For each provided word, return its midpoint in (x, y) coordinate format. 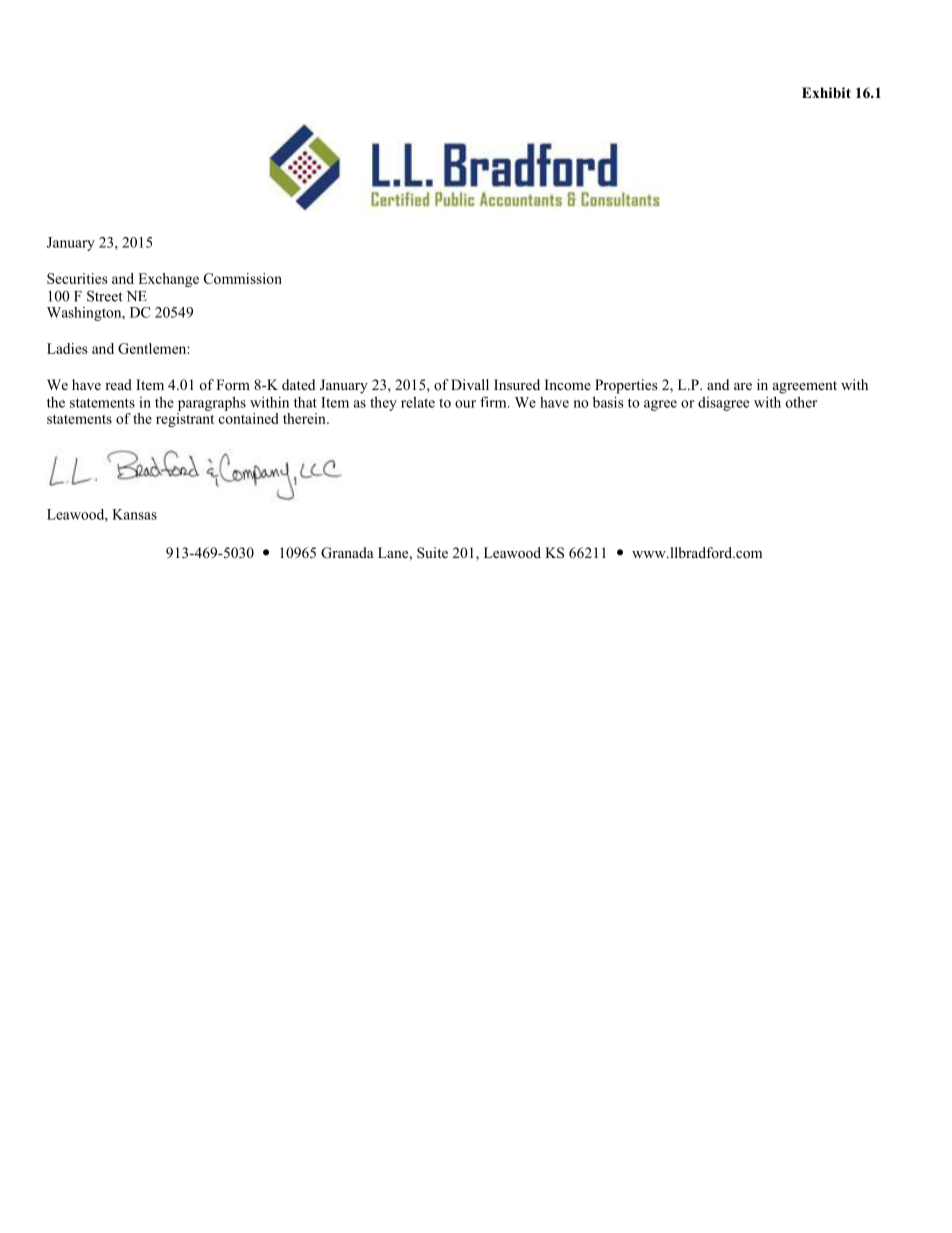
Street (105, 296)
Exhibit (826, 92)
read (118, 384)
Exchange (168, 280)
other (801, 402)
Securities (77, 278)
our (465, 404)
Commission (243, 278)
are (743, 386)
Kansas (134, 514)
